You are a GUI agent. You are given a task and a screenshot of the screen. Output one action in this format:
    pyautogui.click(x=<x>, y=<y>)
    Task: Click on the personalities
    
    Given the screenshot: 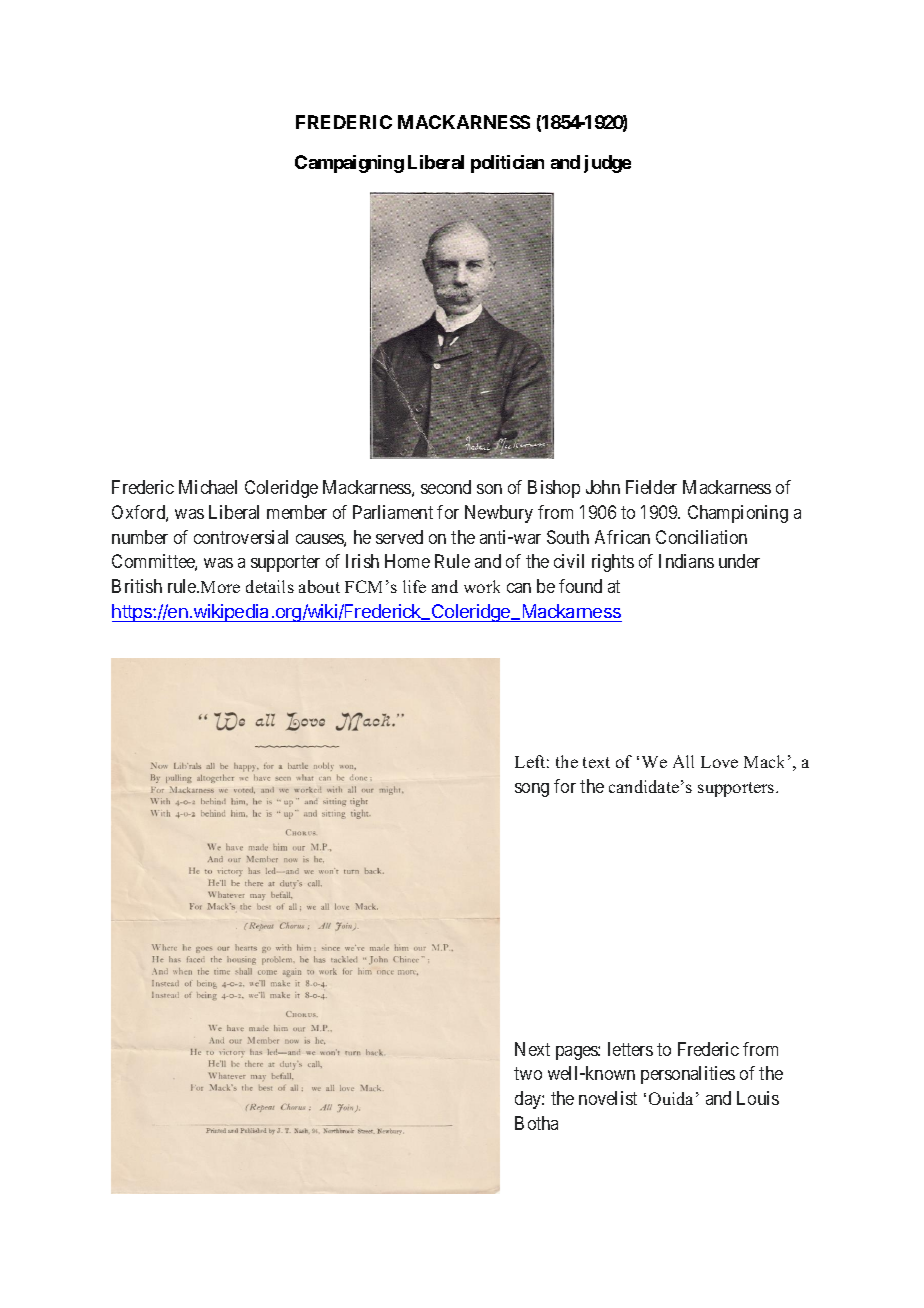 What is the action you would take?
    pyautogui.click(x=688, y=1075)
